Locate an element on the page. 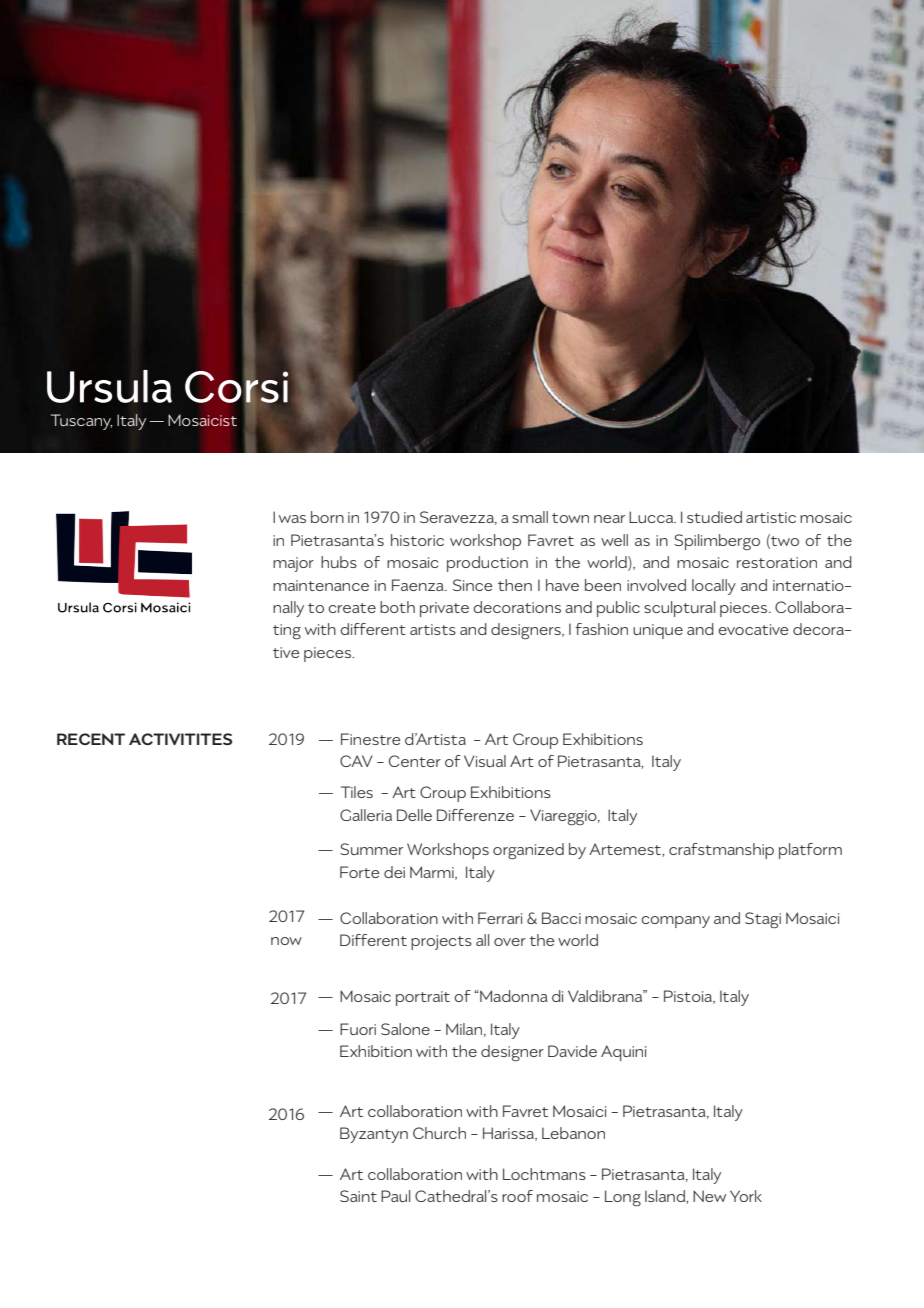  unique is located at coordinates (658, 631).
